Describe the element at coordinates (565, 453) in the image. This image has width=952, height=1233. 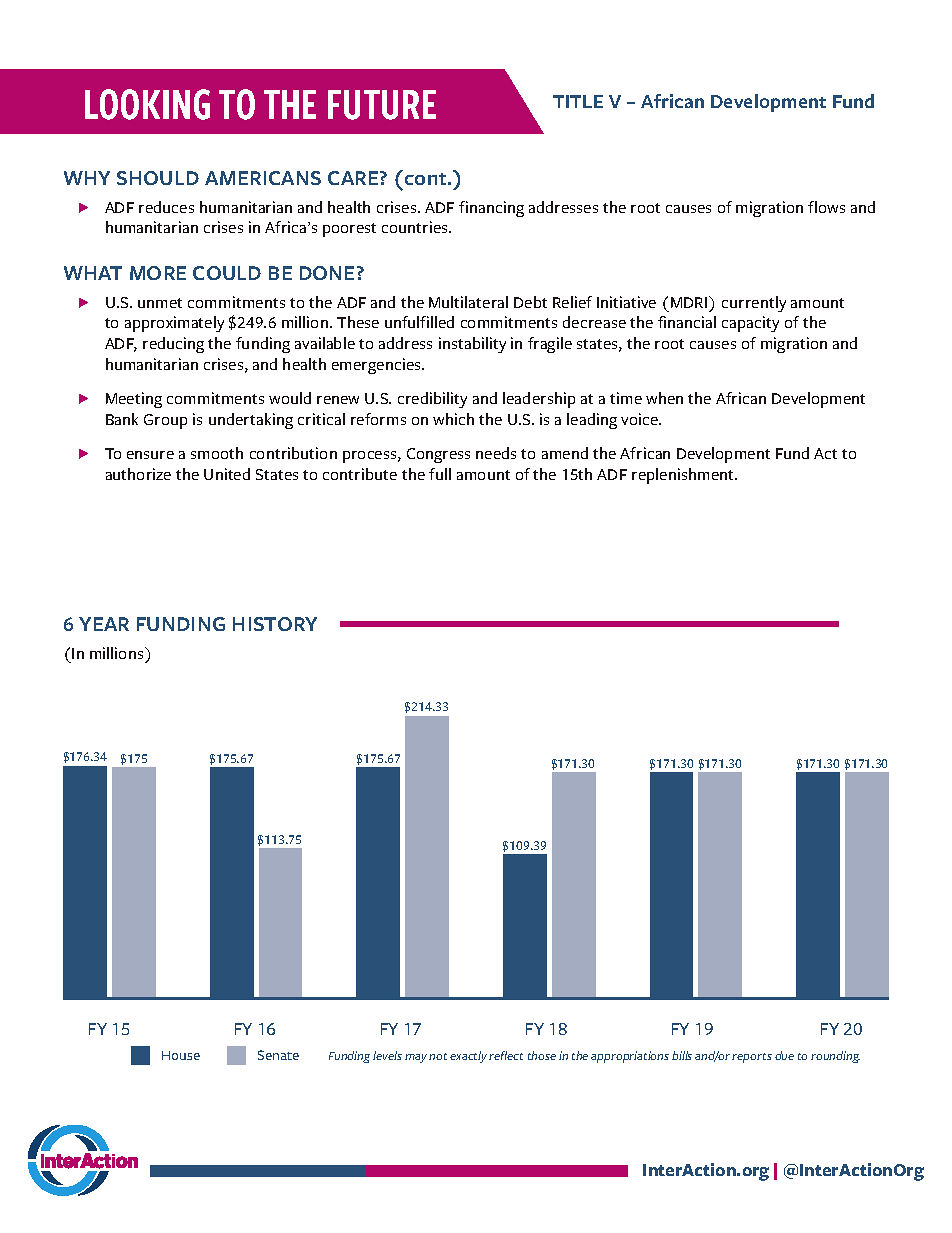
I see `amend` at that location.
